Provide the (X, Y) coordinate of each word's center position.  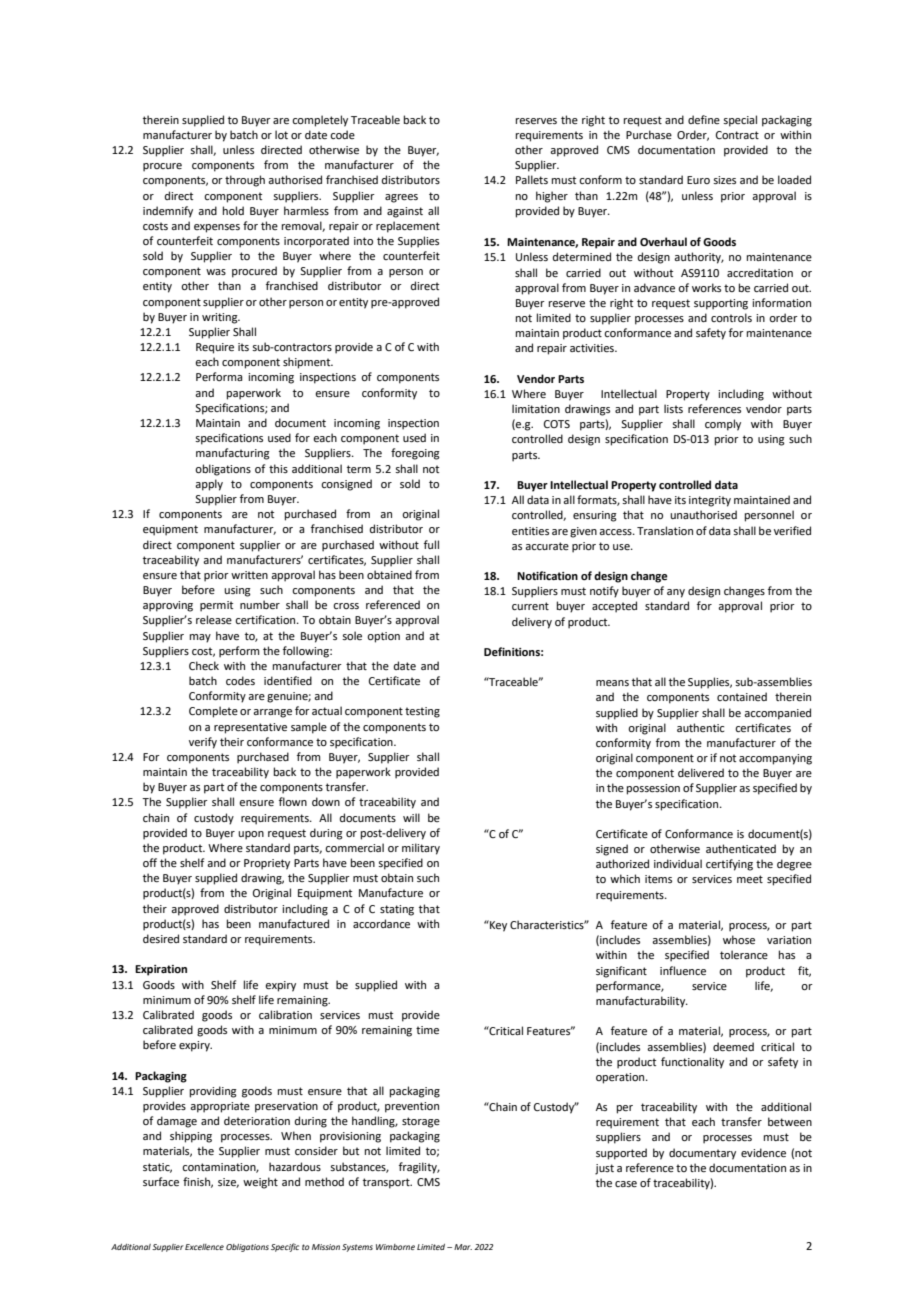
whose (739, 939)
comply (723, 425)
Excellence (204, 1247)
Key (497, 926)
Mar (463, 1247)
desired (161, 938)
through (245, 181)
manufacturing (233, 454)
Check (204, 665)
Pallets (532, 179)
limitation (536, 408)
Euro (698, 180)
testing (422, 712)
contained (742, 696)
